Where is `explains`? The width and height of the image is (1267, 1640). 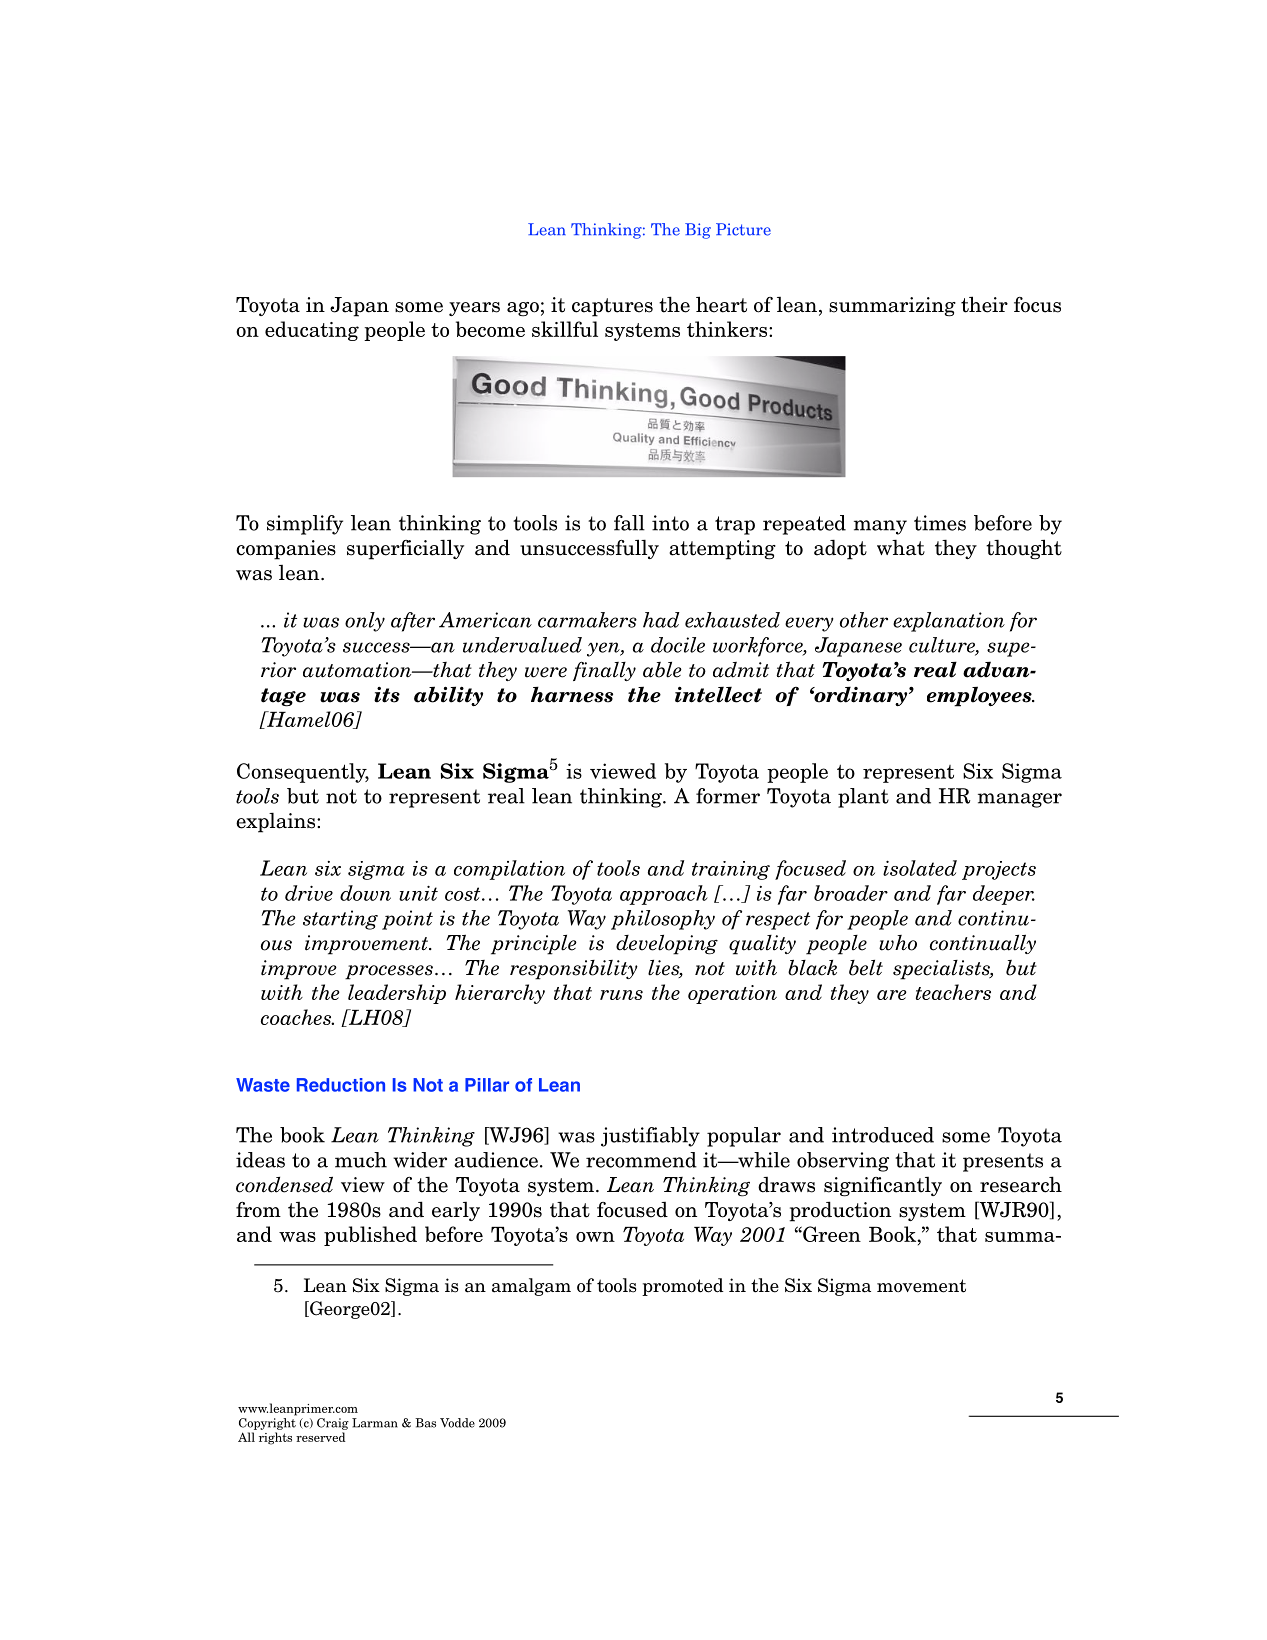
explains is located at coordinates (277, 822).
